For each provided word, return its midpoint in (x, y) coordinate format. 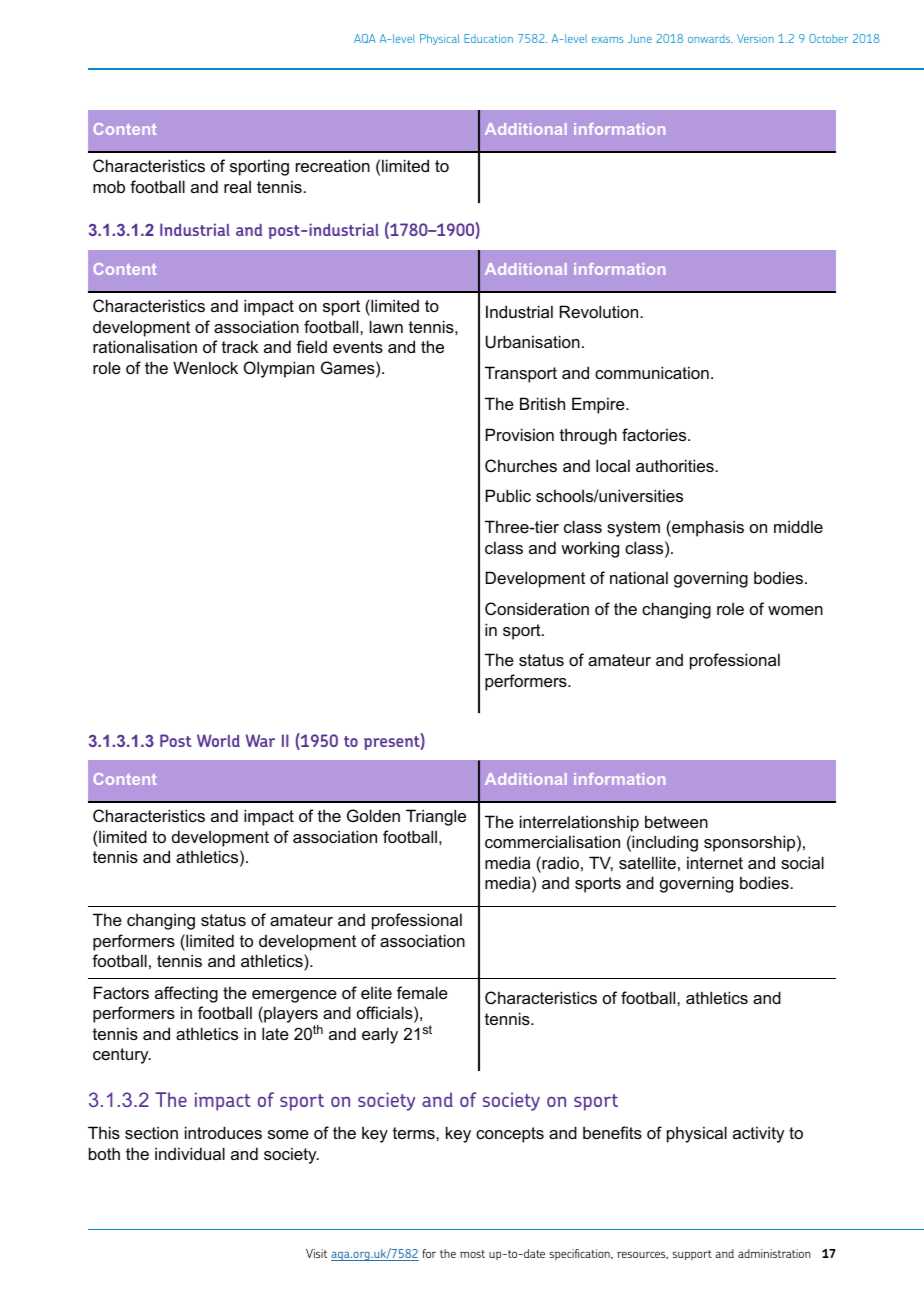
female (422, 992)
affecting (186, 994)
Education (488, 38)
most (472, 1254)
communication (652, 372)
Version (755, 38)
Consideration (537, 608)
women (795, 610)
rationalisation (145, 346)
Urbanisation (533, 341)
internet (715, 862)
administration (774, 1253)
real (237, 186)
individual (190, 1153)
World (218, 740)
